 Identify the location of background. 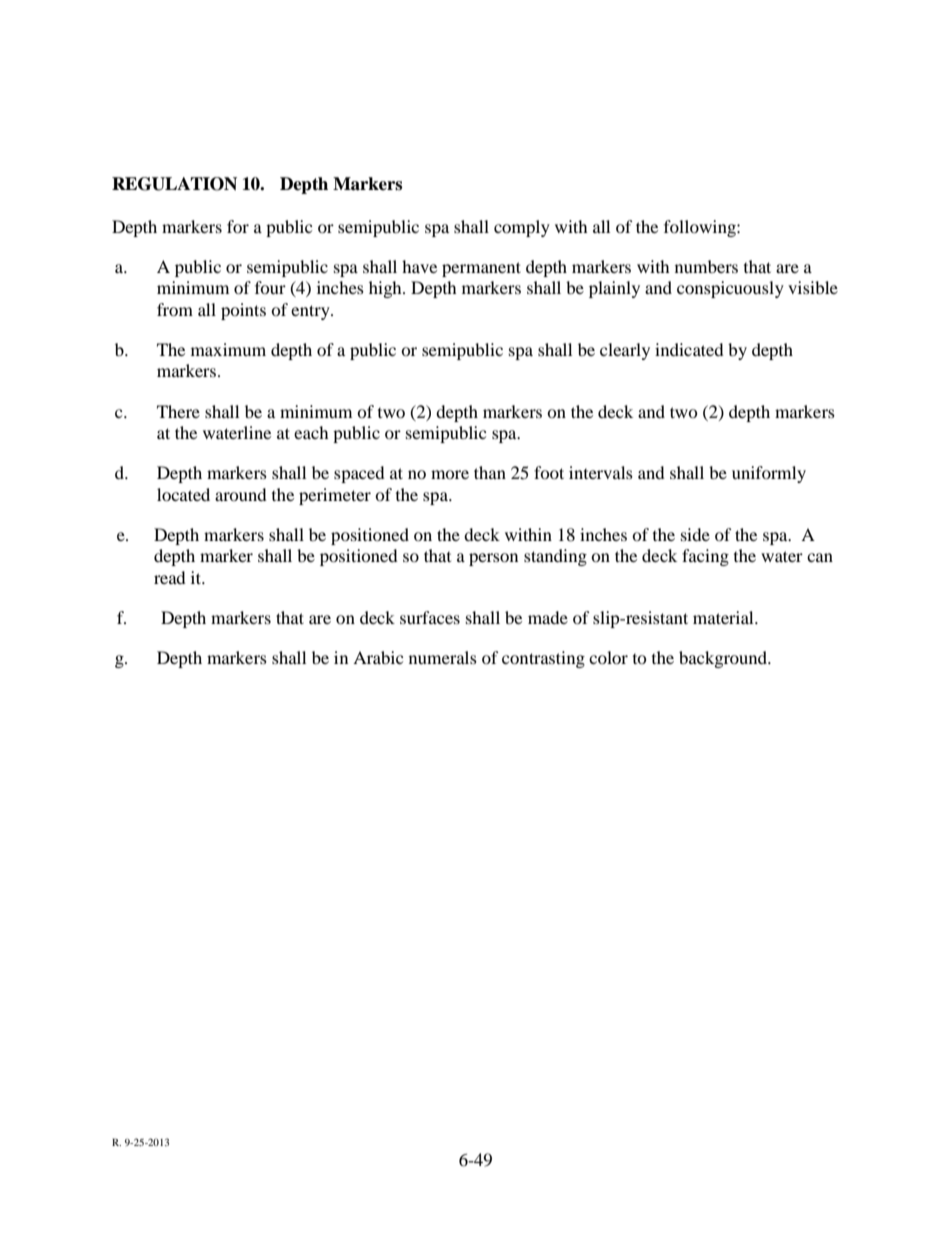
(724, 659).
